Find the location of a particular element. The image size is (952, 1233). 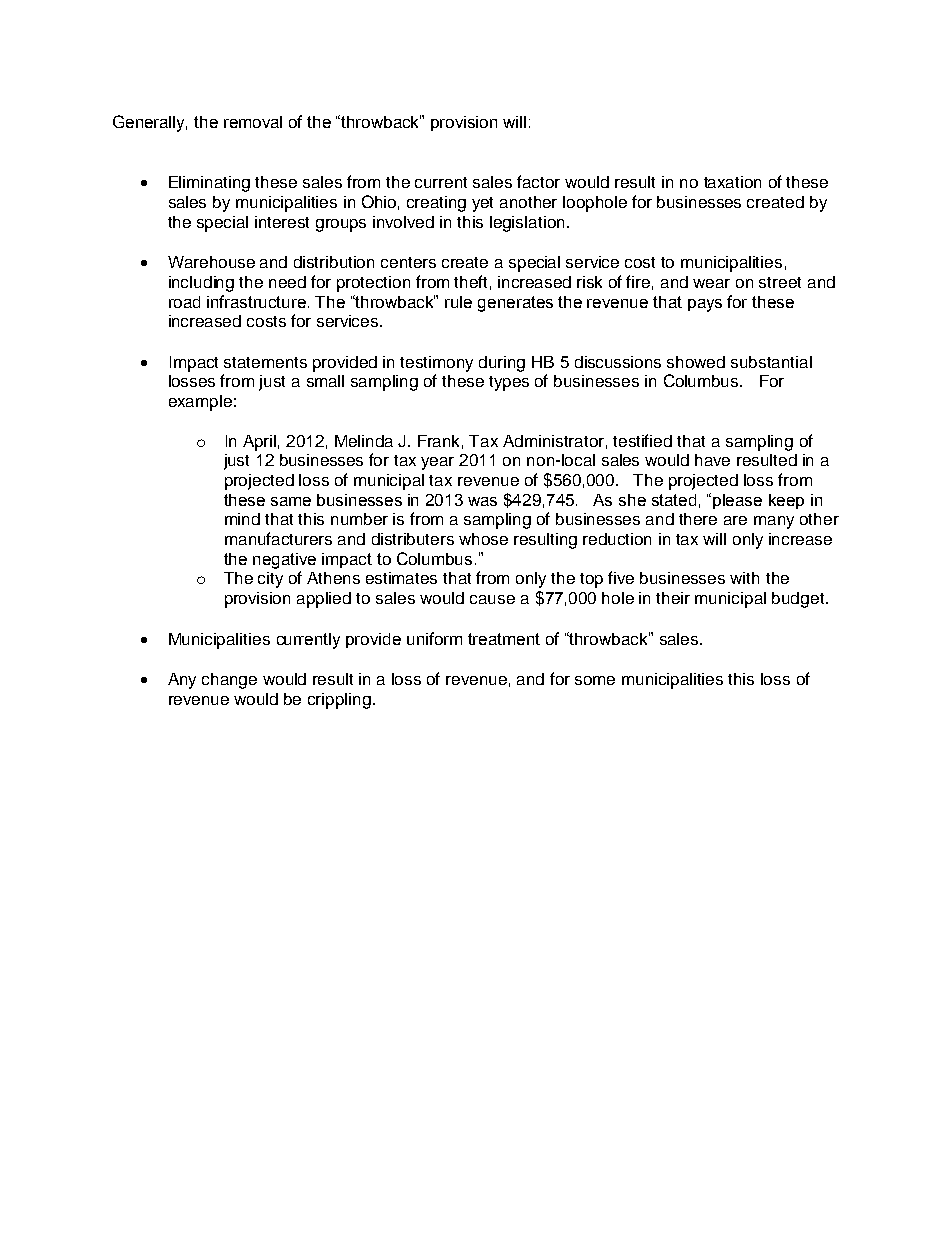

statements is located at coordinates (265, 362).
